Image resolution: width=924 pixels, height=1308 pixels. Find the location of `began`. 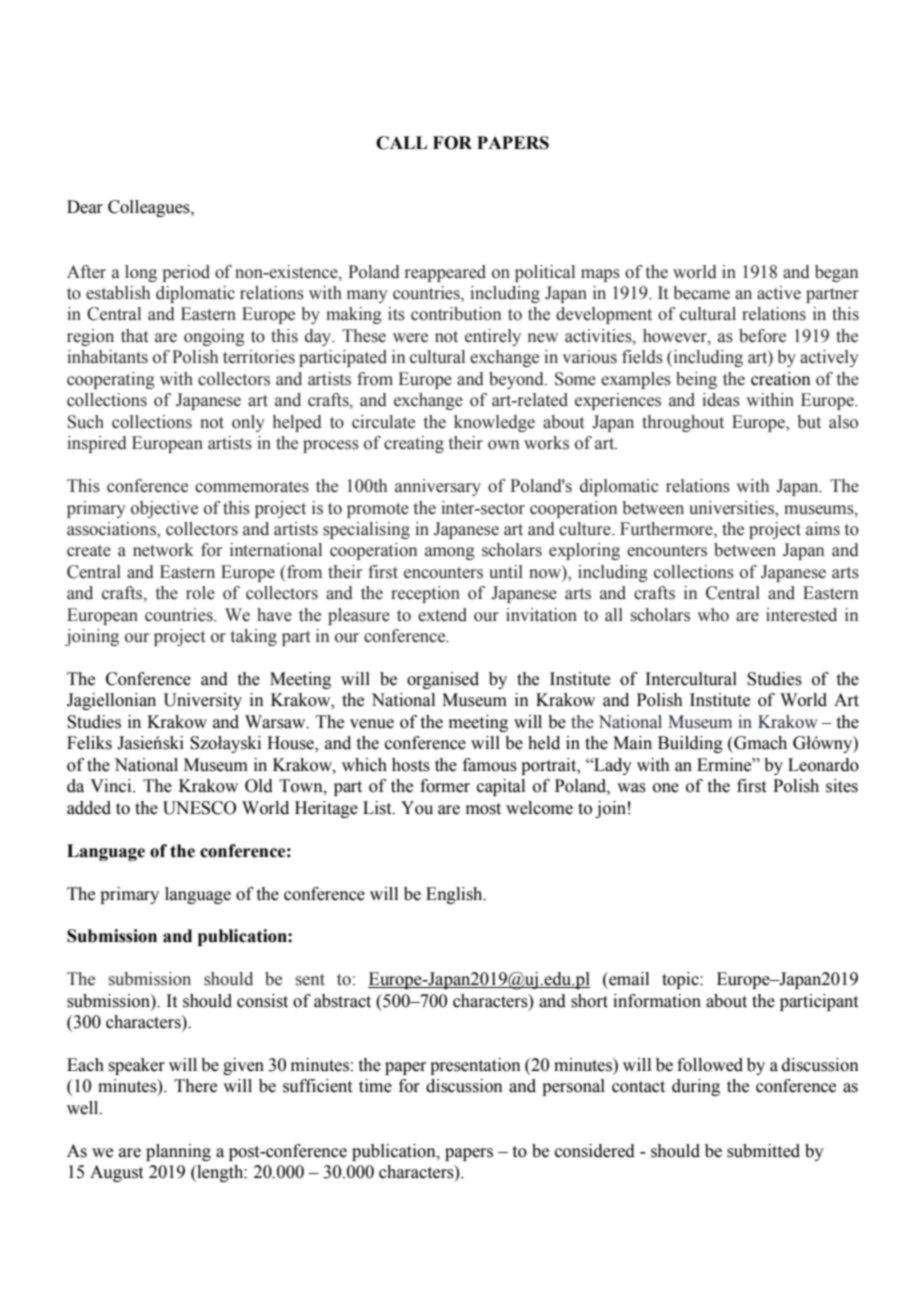

began is located at coordinates (836, 273).
